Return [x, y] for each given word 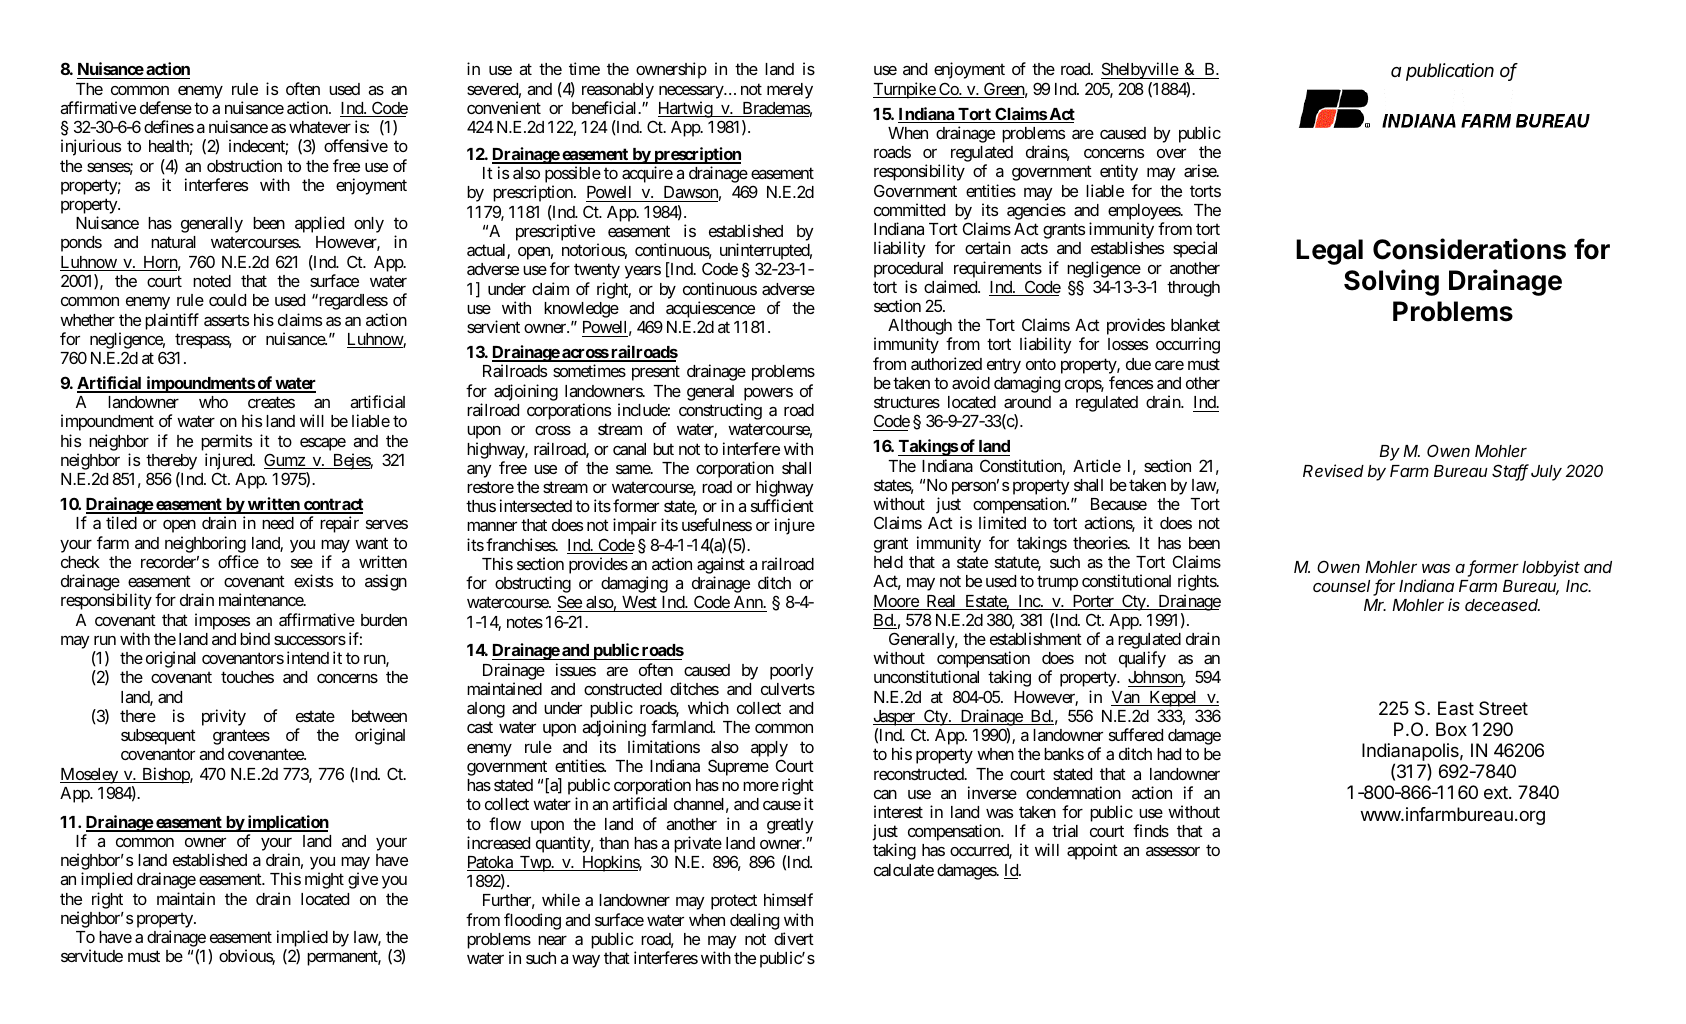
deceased [1502, 605]
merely [790, 91]
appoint [1092, 851]
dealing [754, 921]
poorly [792, 672]
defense [166, 107]
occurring [1188, 345]
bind [255, 638]
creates [271, 402]
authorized [946, 363]
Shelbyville [1140, 70]
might [324, 880]
